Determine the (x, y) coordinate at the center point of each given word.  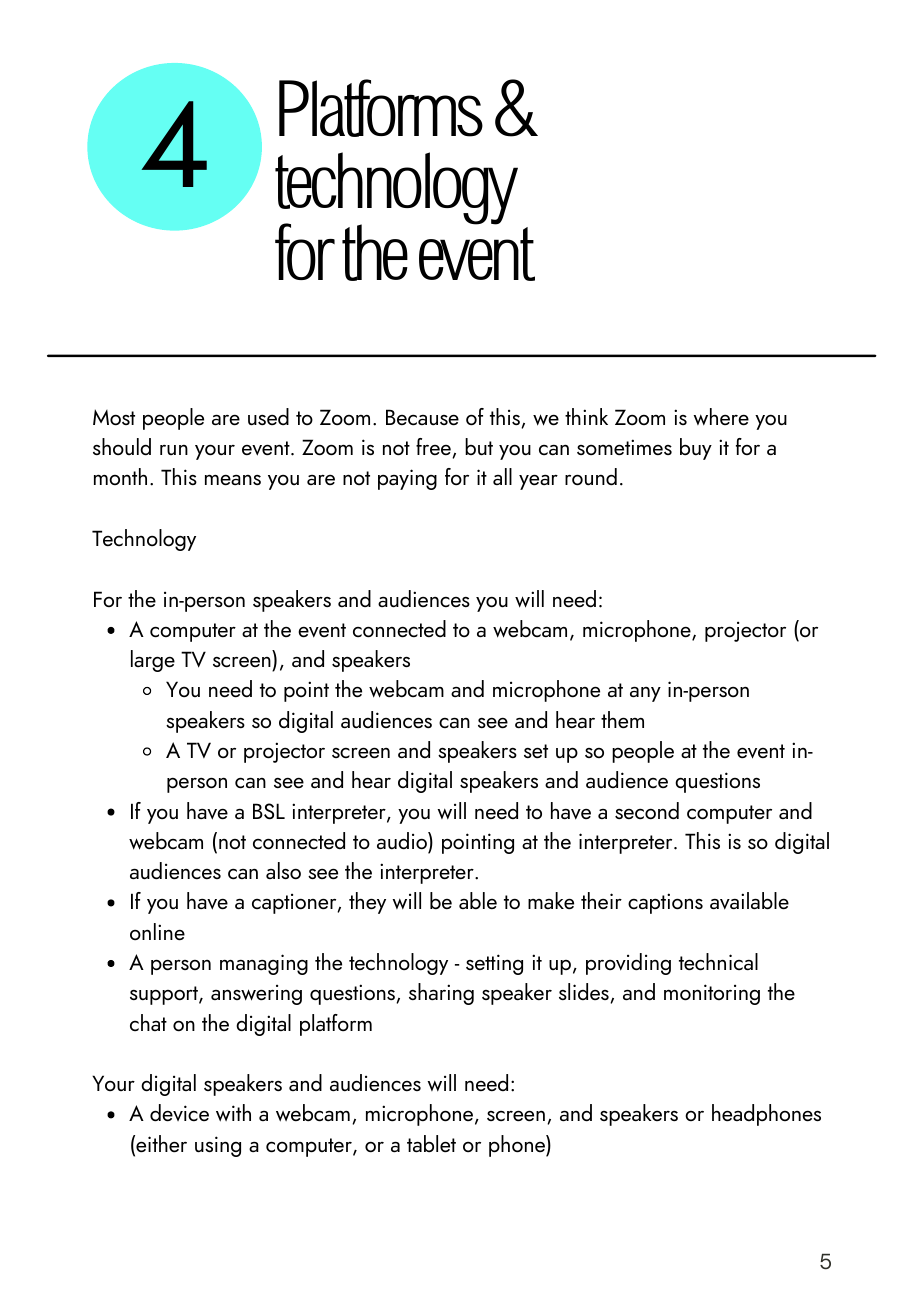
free (434, 448)
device (179, 1113)
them (622, 719)
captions (665, 903)
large (153, 661)
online (157, 932)
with (233, 1113)
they (367, 903)
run (174, 450)
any (645, 694)
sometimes (624, 447)
